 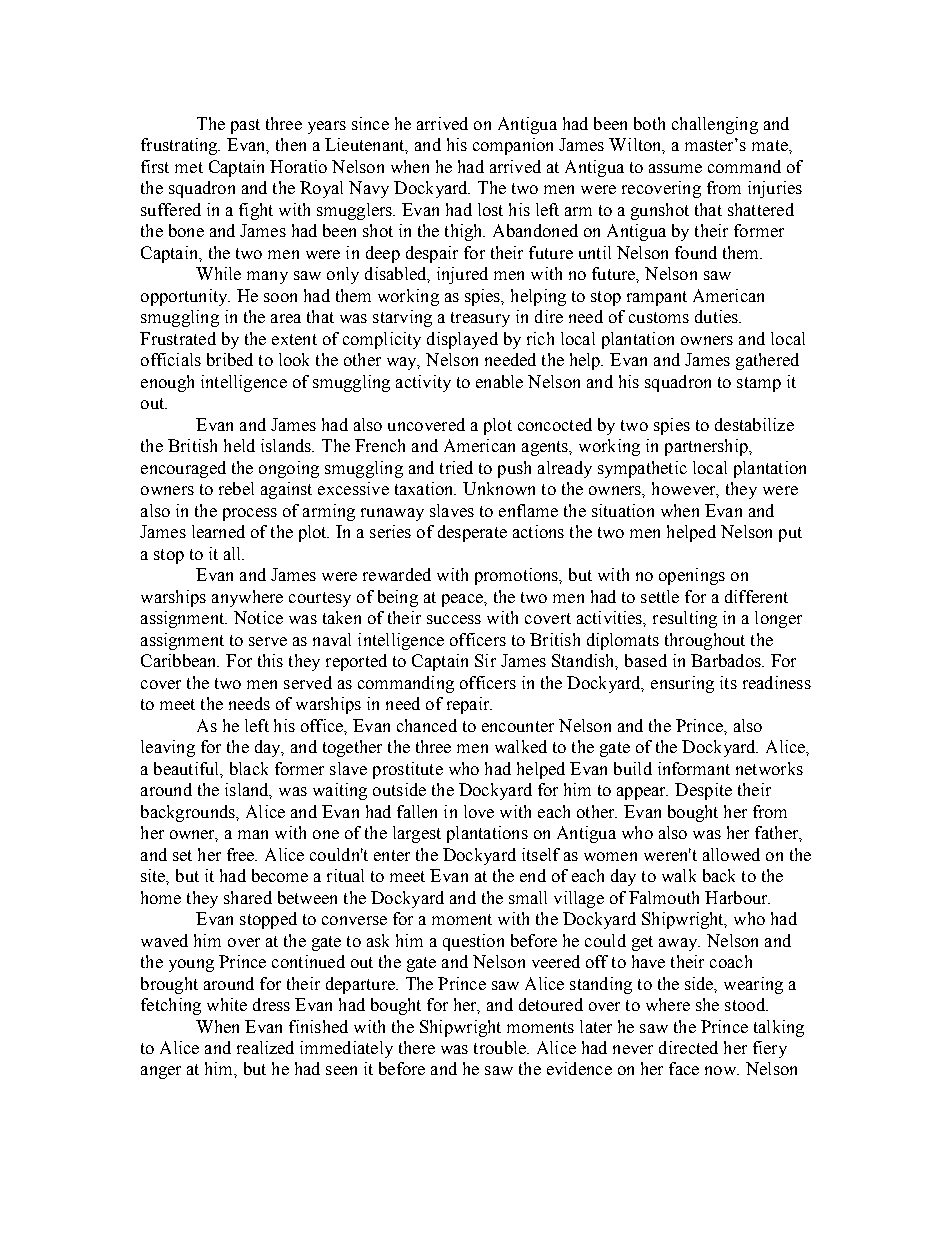 I want to click on Despite, so click(x=703, y=791).
